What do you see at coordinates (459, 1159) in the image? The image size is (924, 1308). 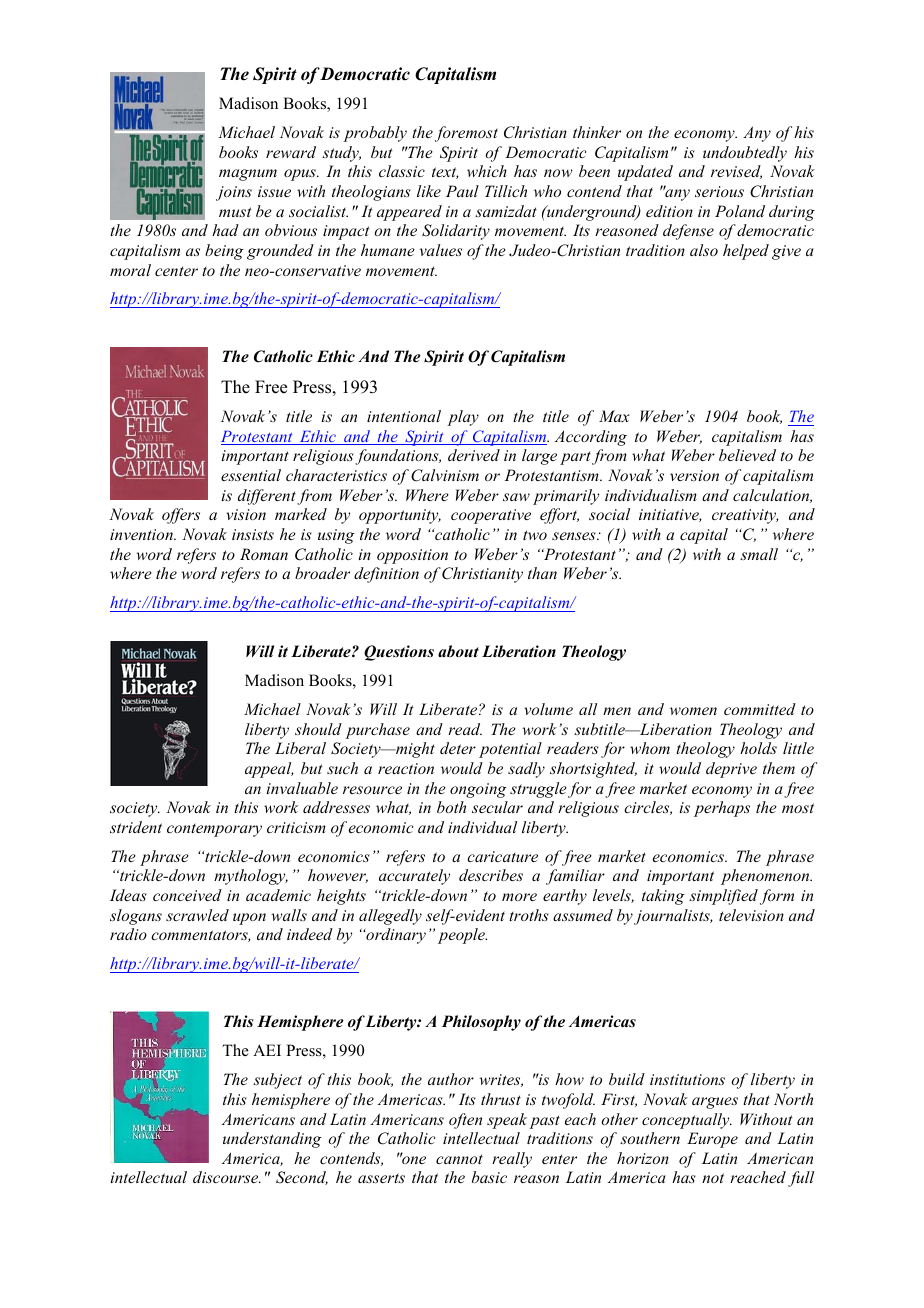 I see `cannot` at bounding box center [459, 1159].
